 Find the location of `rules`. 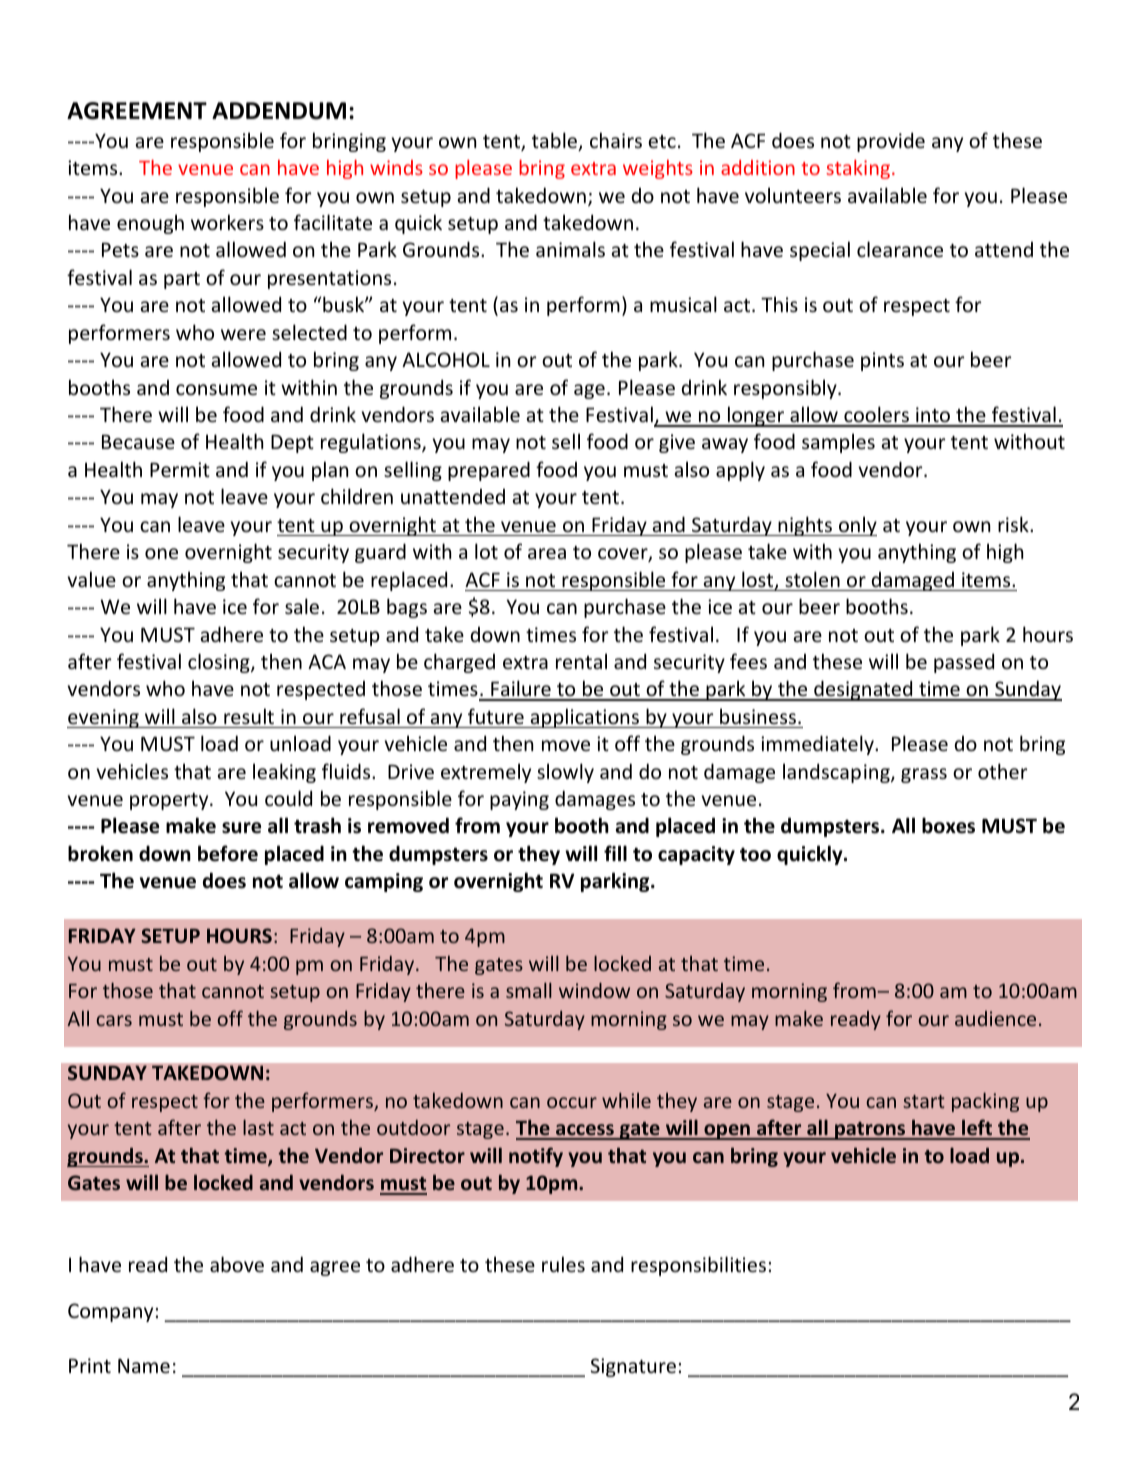

rules is located at coordinates (563, 1264).
